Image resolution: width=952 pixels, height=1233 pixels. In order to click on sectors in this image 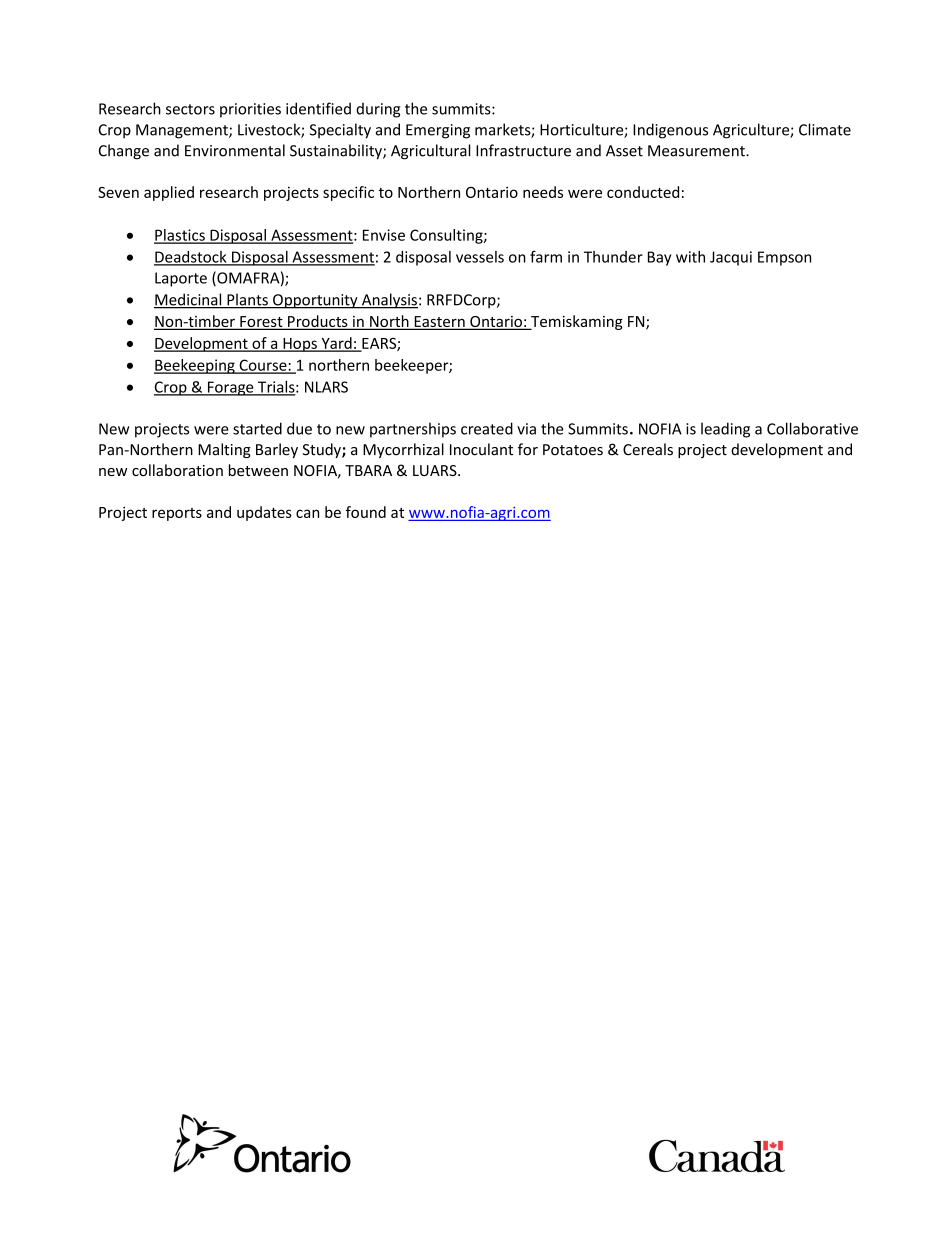, I will do `click(190, 109)`.
